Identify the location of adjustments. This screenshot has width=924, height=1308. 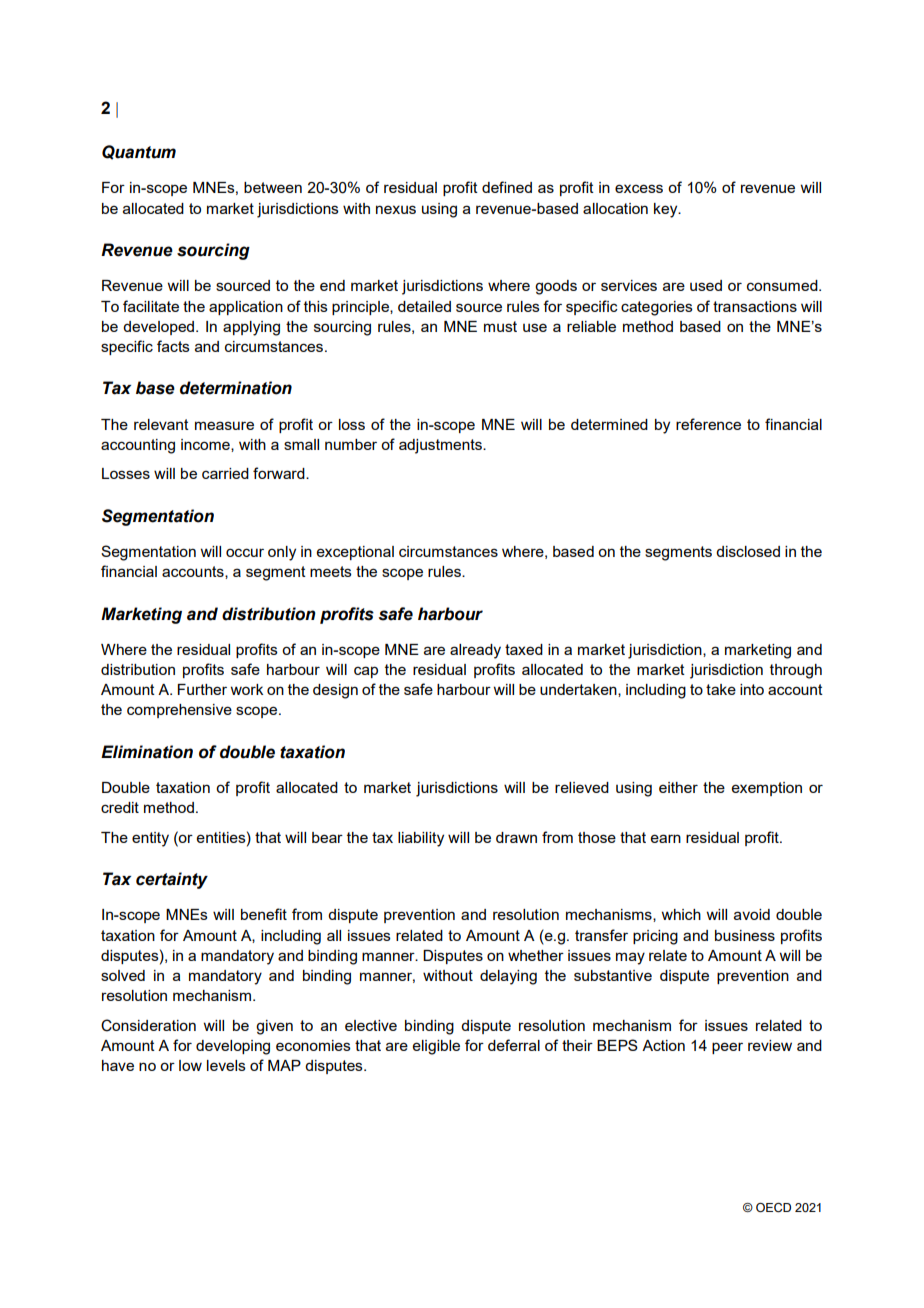
(441, 446).
